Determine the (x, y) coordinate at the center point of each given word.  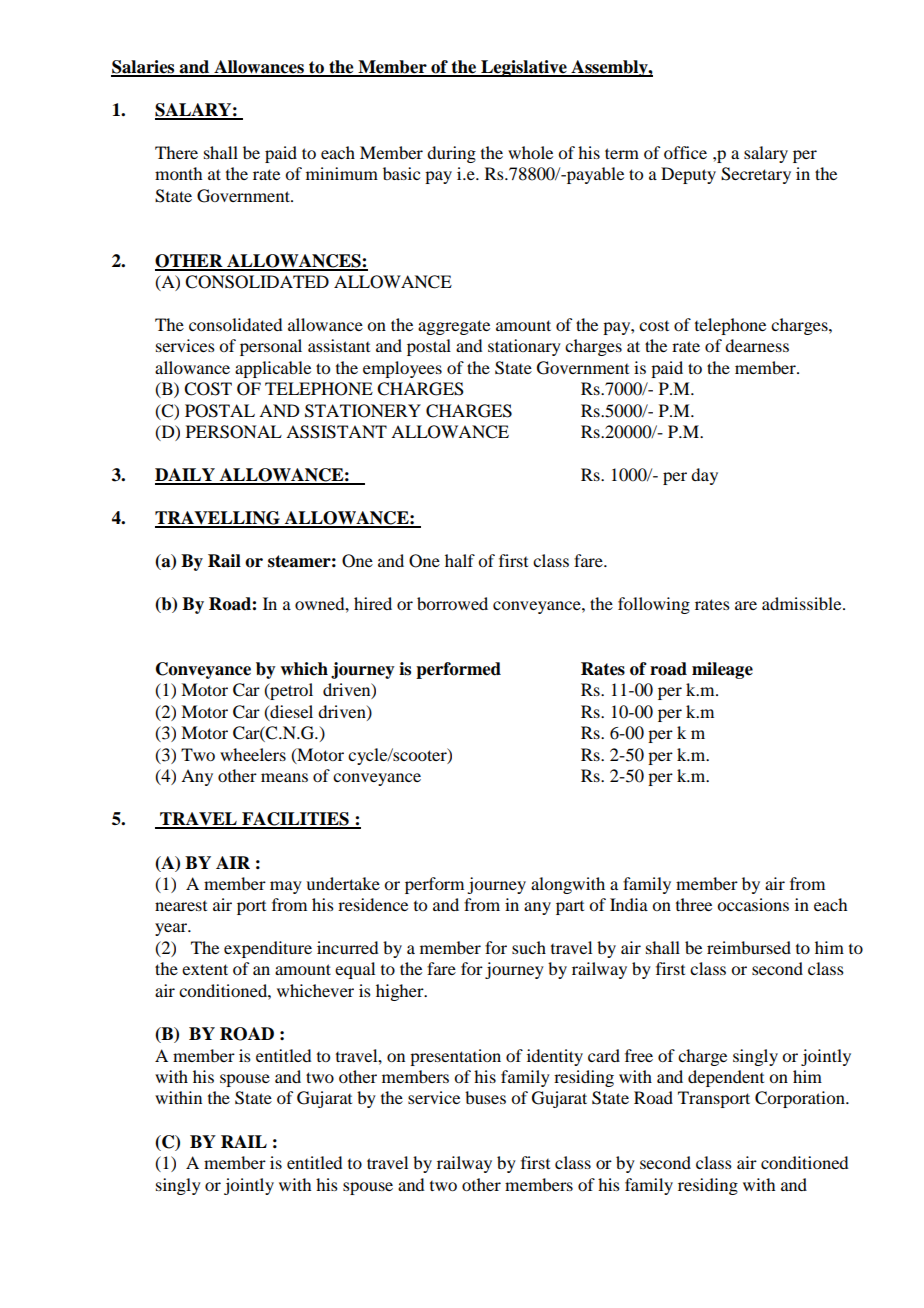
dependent (726, 1078)
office (685, 152)
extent (205, 969)
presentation (455, 1057)
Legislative (524, 68)
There (176, 152)
